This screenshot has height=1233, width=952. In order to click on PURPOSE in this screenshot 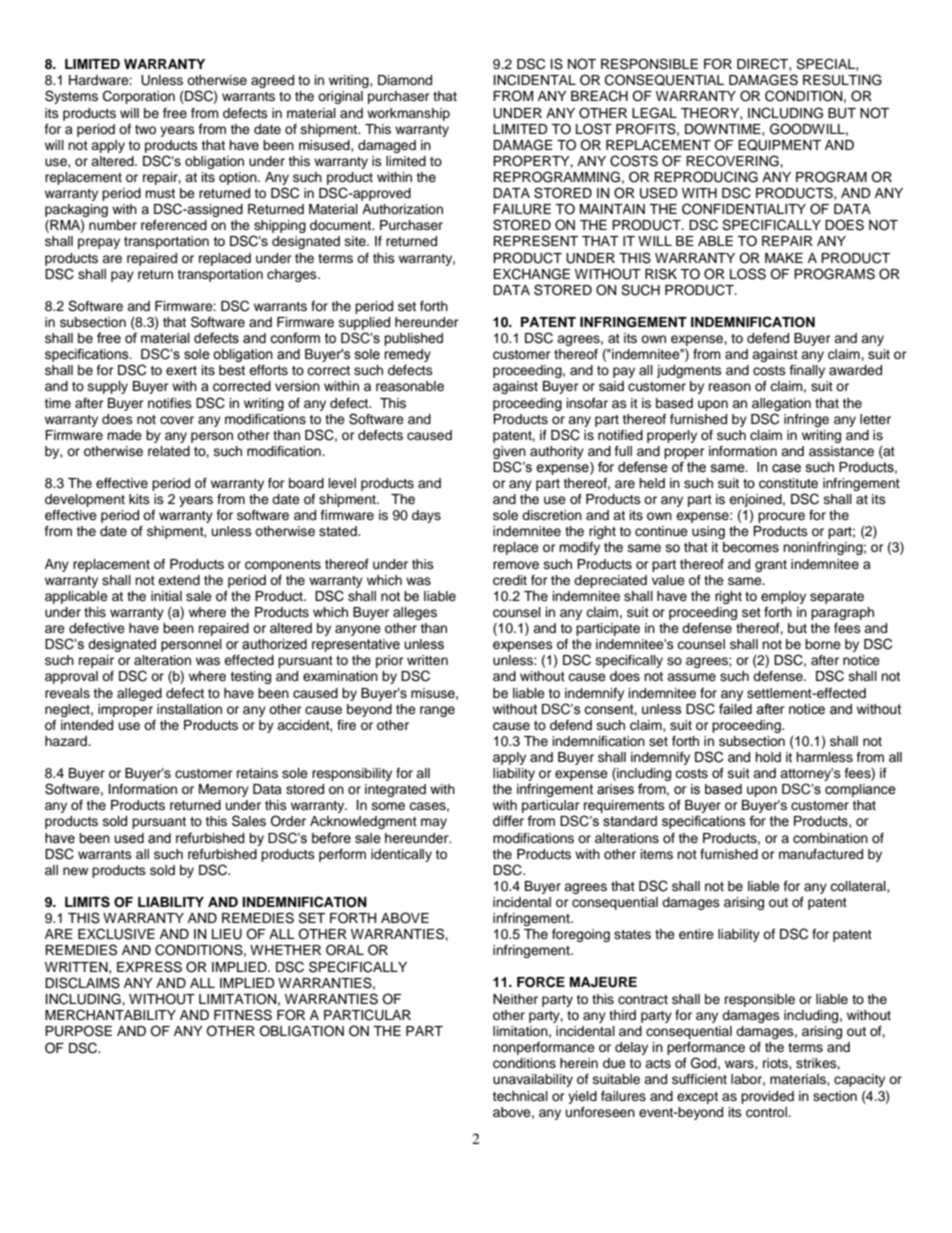, I will do `click(78, 1031)`.
